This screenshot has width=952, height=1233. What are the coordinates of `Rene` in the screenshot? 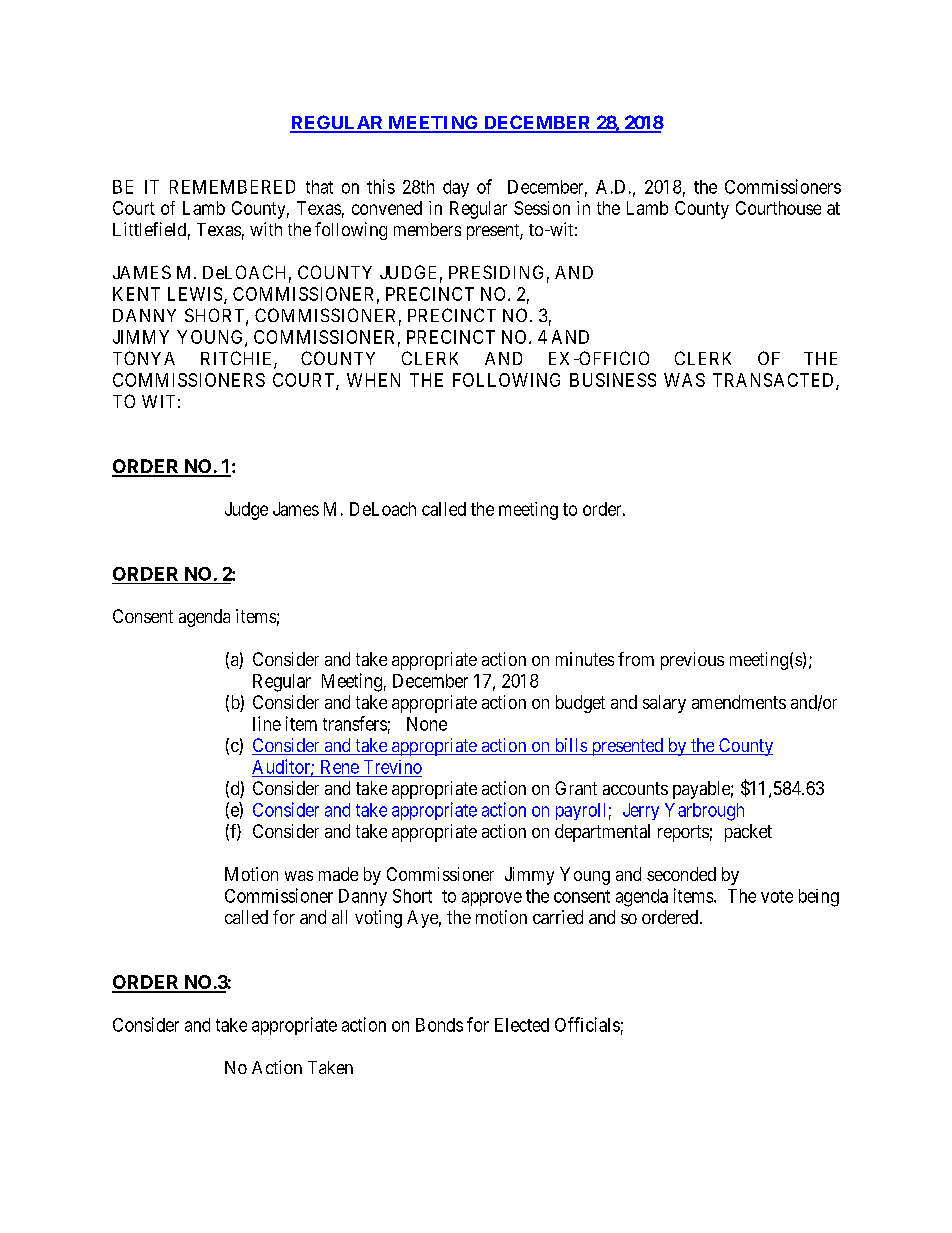 It's located at (340, 767).
